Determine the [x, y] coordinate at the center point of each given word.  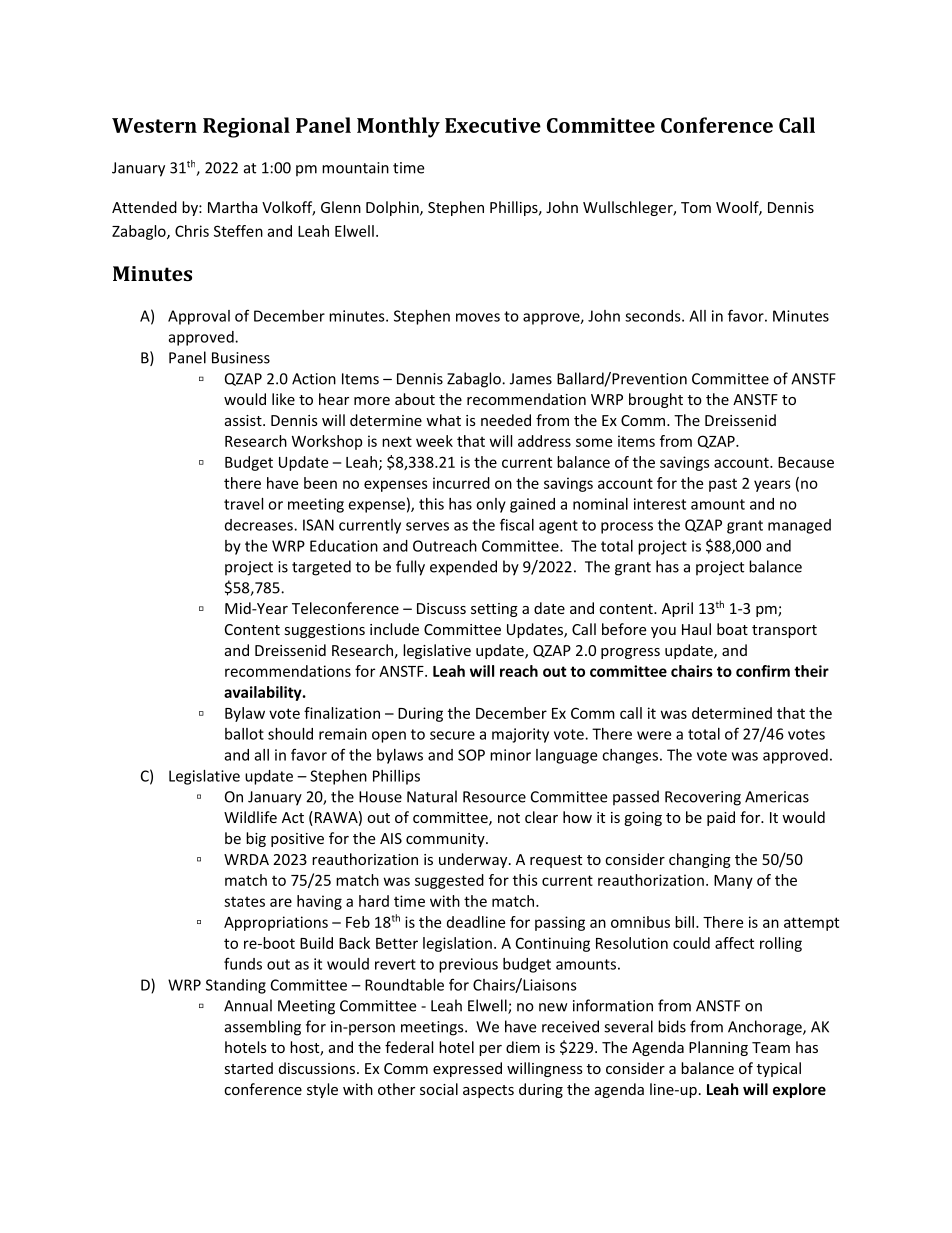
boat [732, 629]
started [248, 1068]
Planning [718, 1048]
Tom [696, 207]
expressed [467, 1069]
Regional [246, 127]
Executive [493, 125]
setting [494, 610]
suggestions [324, 631]
